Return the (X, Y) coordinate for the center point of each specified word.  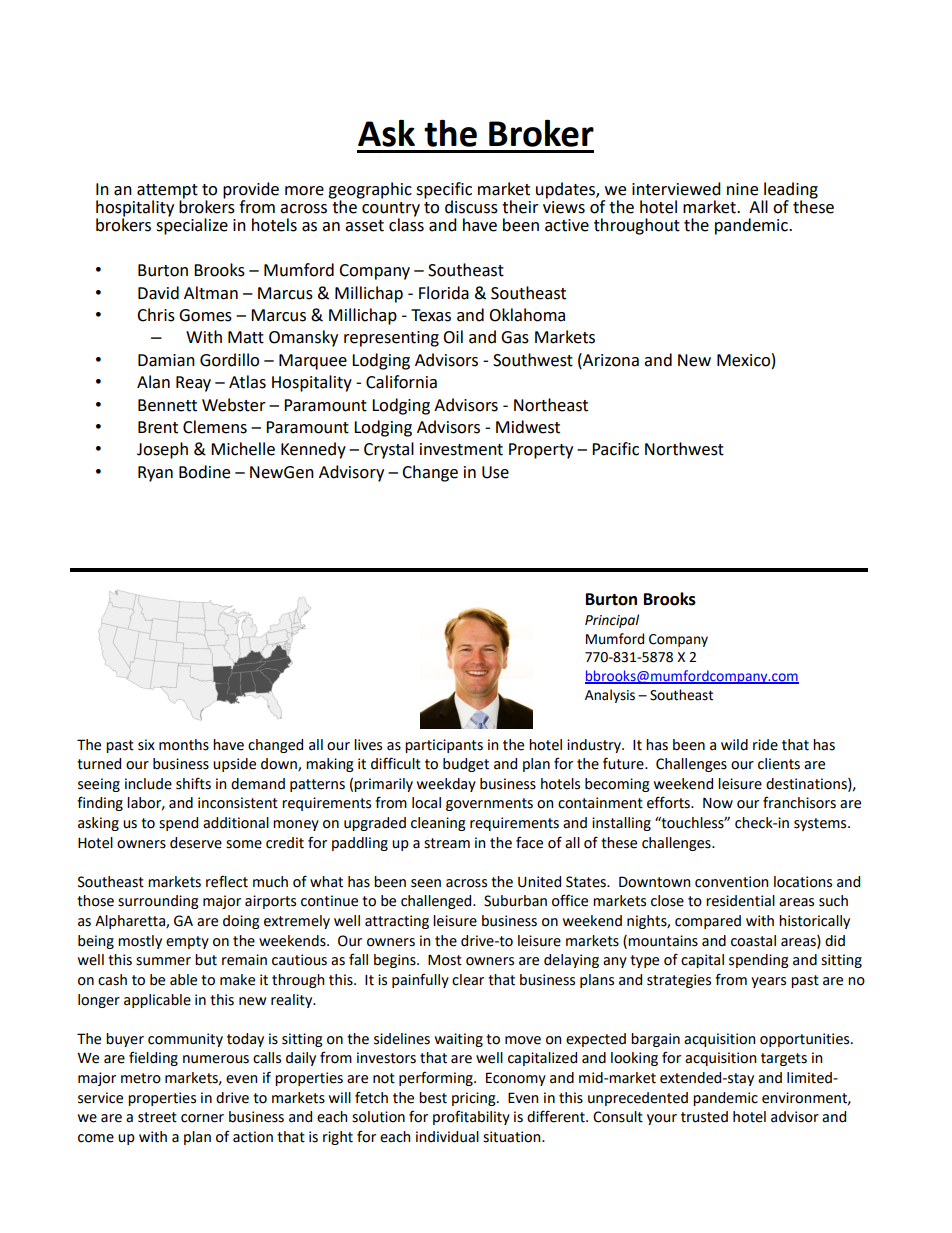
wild (734, 745)
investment (461, 449)
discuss (471, 207)
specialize (192, 225)
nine (742, 189)
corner (202, 1118)
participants (444, 746)
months (184, 745)
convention (731, 882)
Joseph (162, 450)
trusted (704, 1117)
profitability (471, 1117)
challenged (437, 902)
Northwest (684, 449)
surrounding (158, 902)
